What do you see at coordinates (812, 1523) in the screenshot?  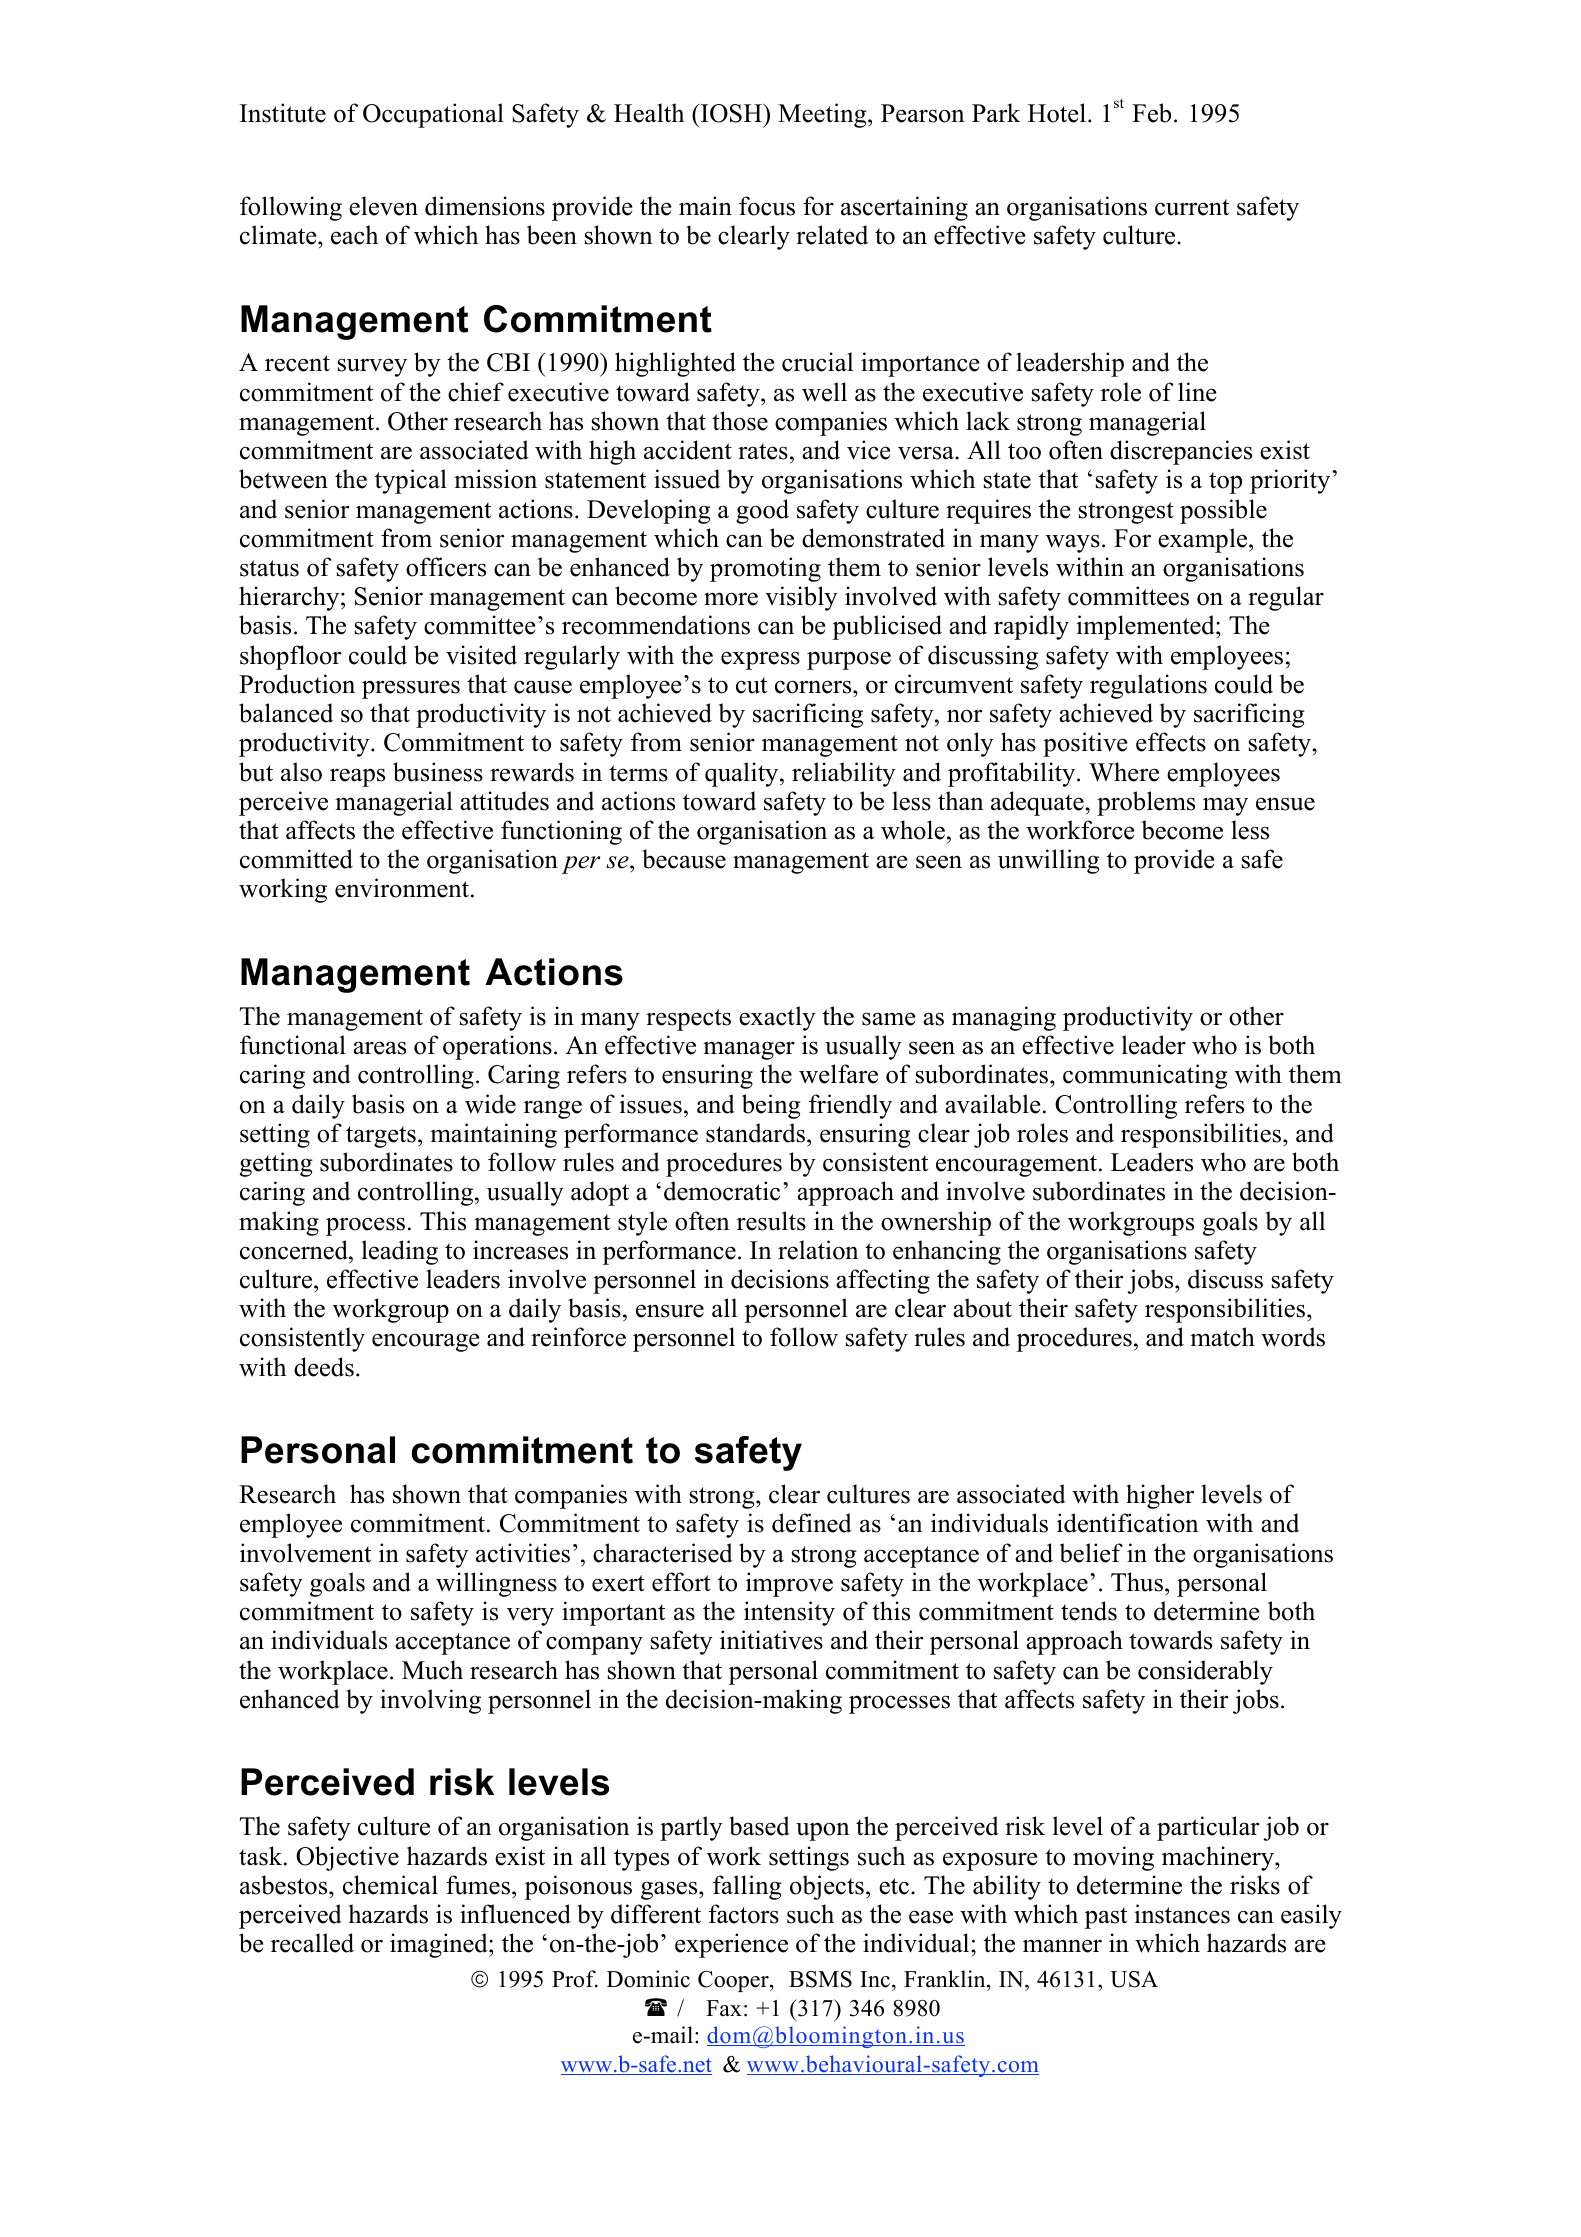 I see `defined` at bounding box center [812, 1523].
